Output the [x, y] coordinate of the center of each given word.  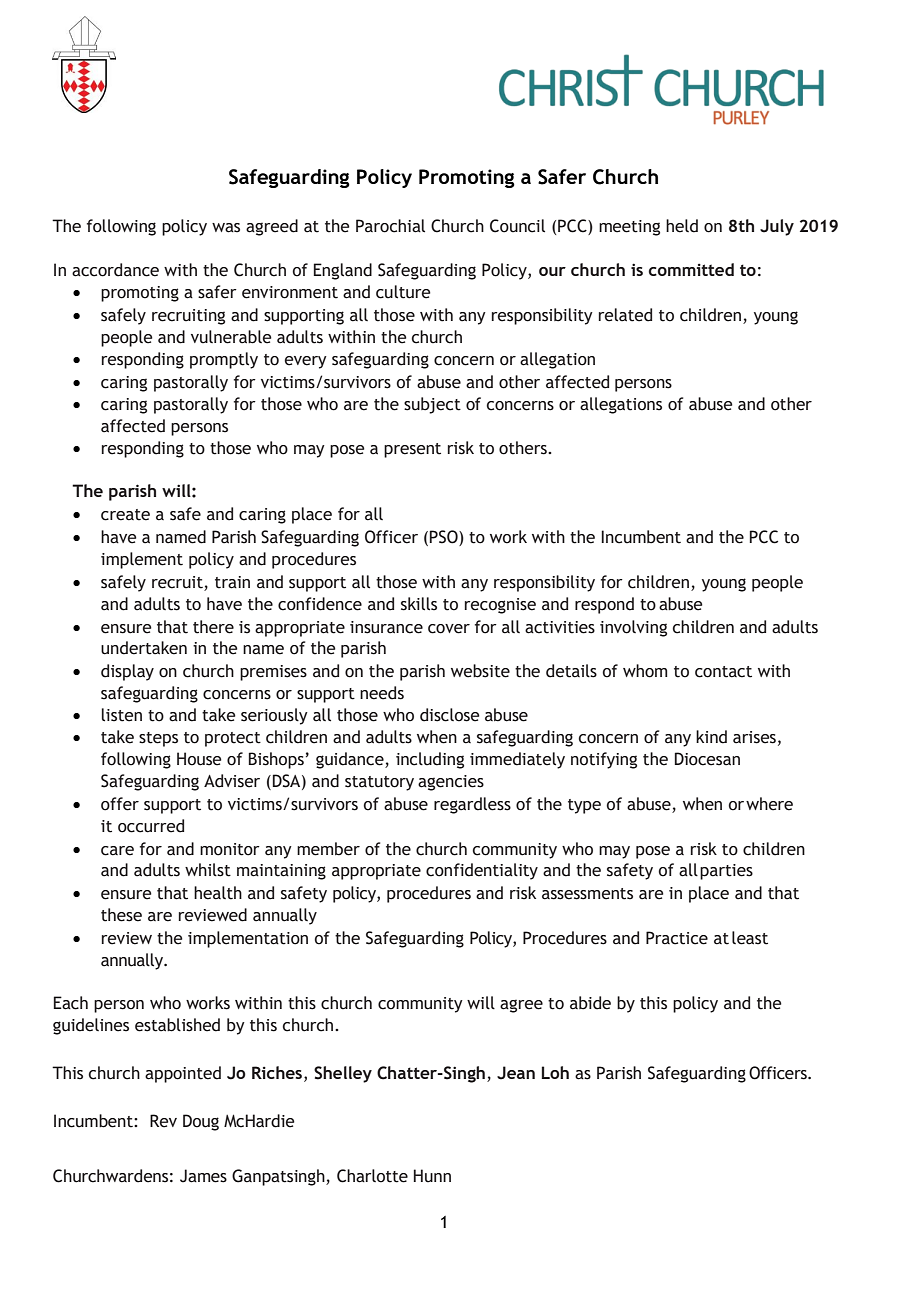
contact [723, 672]
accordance [115, 270]
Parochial [390, 226]
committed [691, 269]
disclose [450, 715]
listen [122, 715]
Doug [201, 1122]
